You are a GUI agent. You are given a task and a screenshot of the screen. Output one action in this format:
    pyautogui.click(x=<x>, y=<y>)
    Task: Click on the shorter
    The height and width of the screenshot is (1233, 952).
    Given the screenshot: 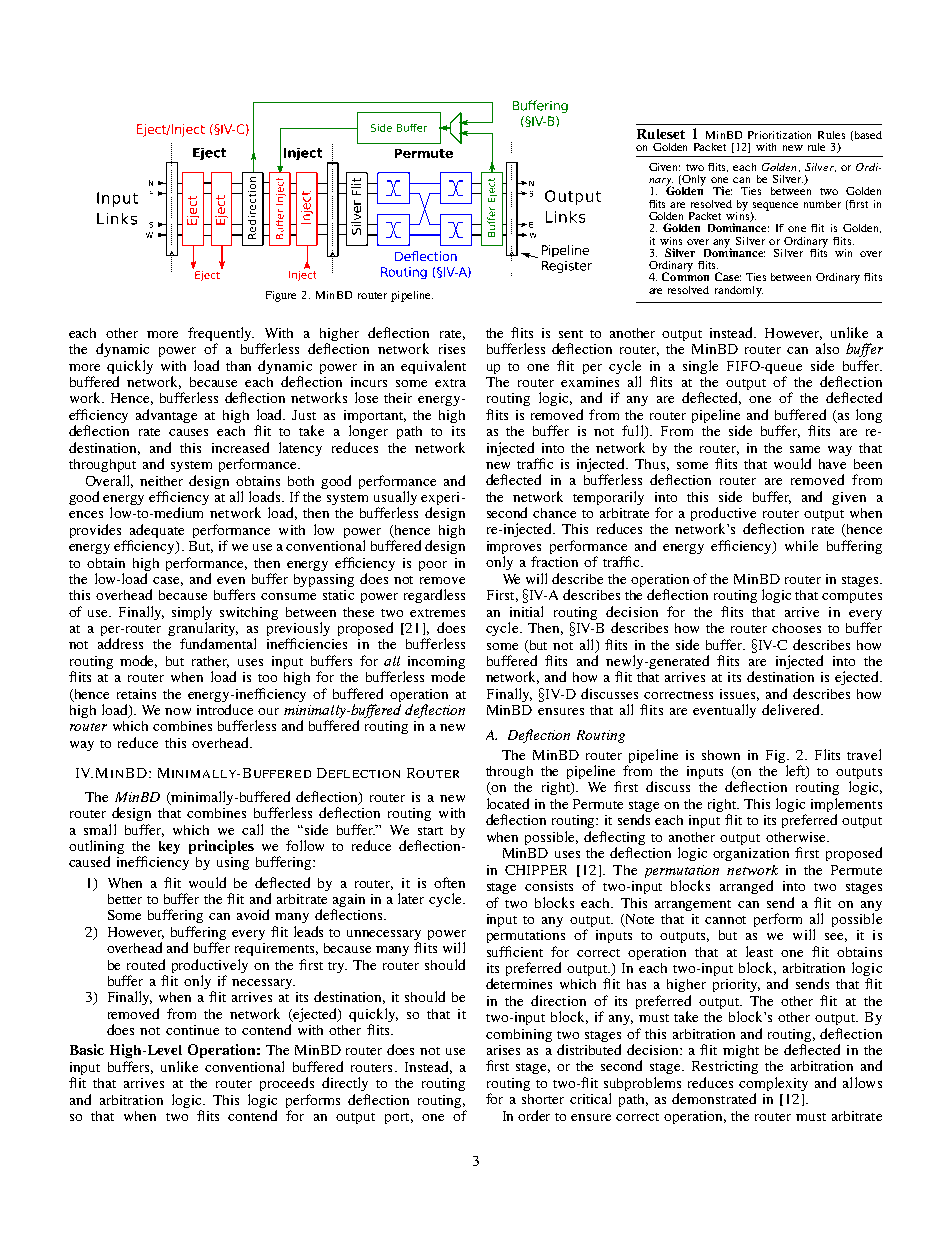 What is the action you would take?
    pyautogui.click(x=543, y=1099)
